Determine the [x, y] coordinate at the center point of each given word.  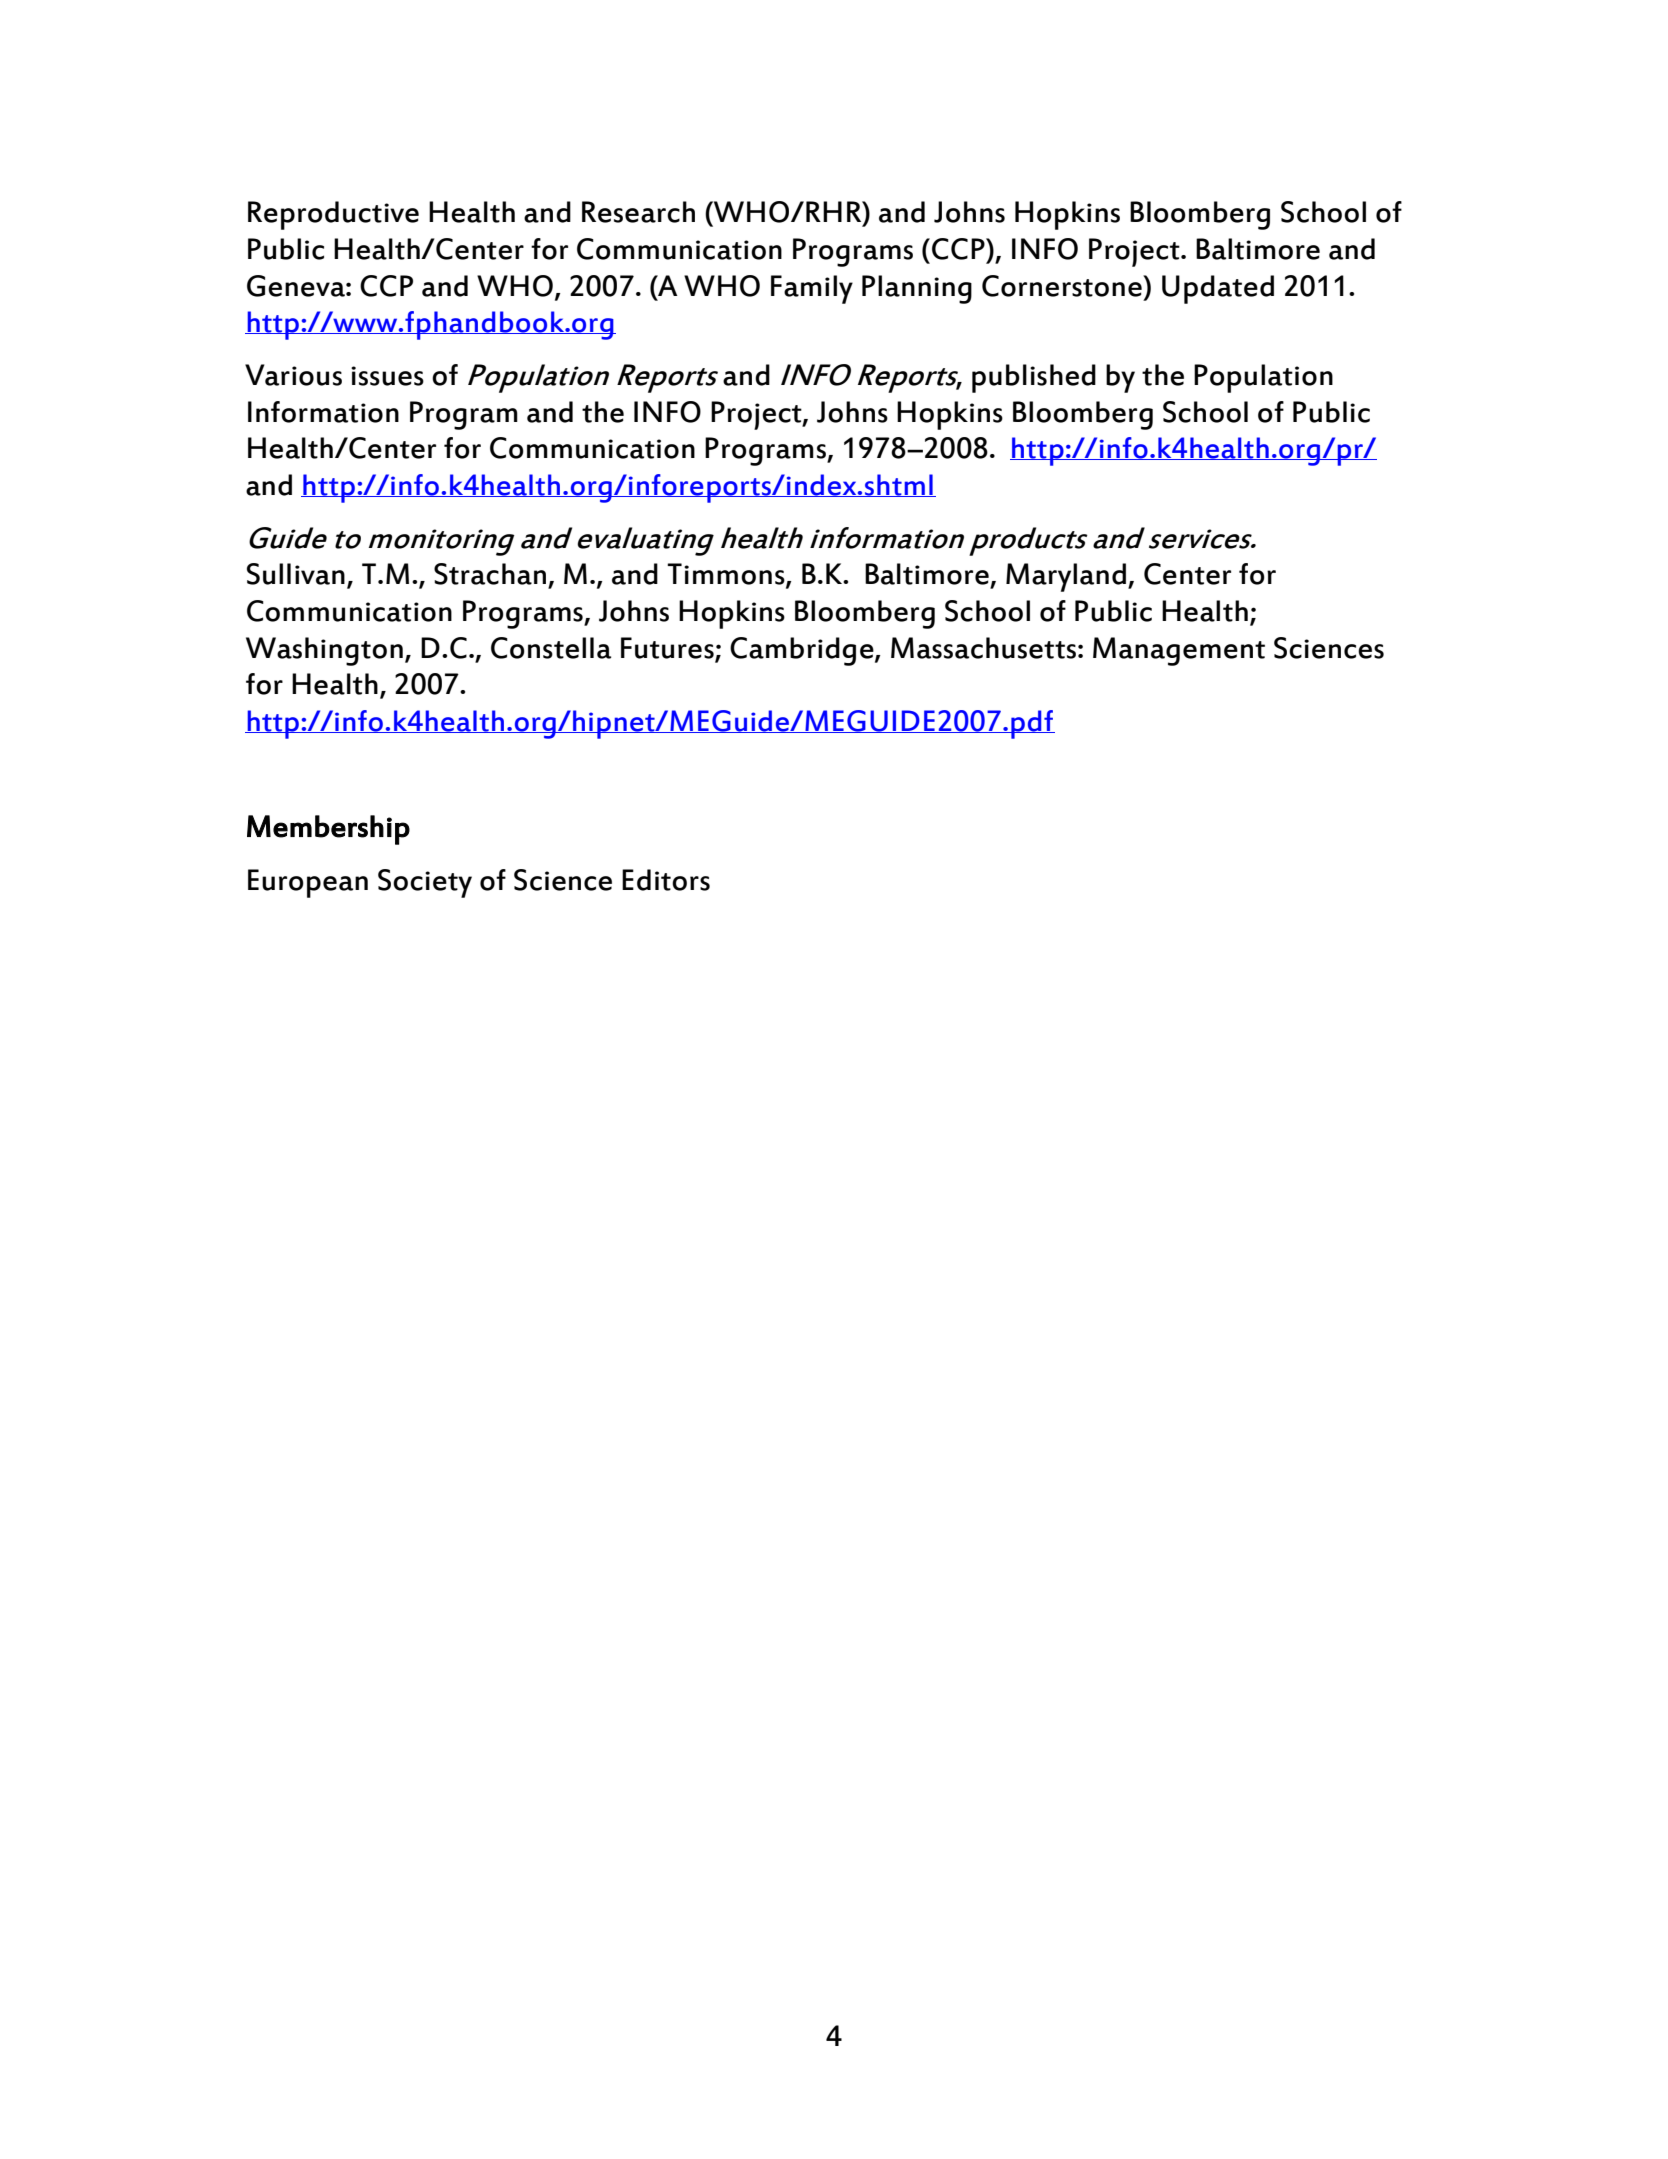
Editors [666, 880]
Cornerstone [1063, 286]
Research [638, 212]
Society [425, 883]
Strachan [490, 574]
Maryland [1066, 577]
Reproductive [333, 215]
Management [1179, 651]
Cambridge [803, 651]
